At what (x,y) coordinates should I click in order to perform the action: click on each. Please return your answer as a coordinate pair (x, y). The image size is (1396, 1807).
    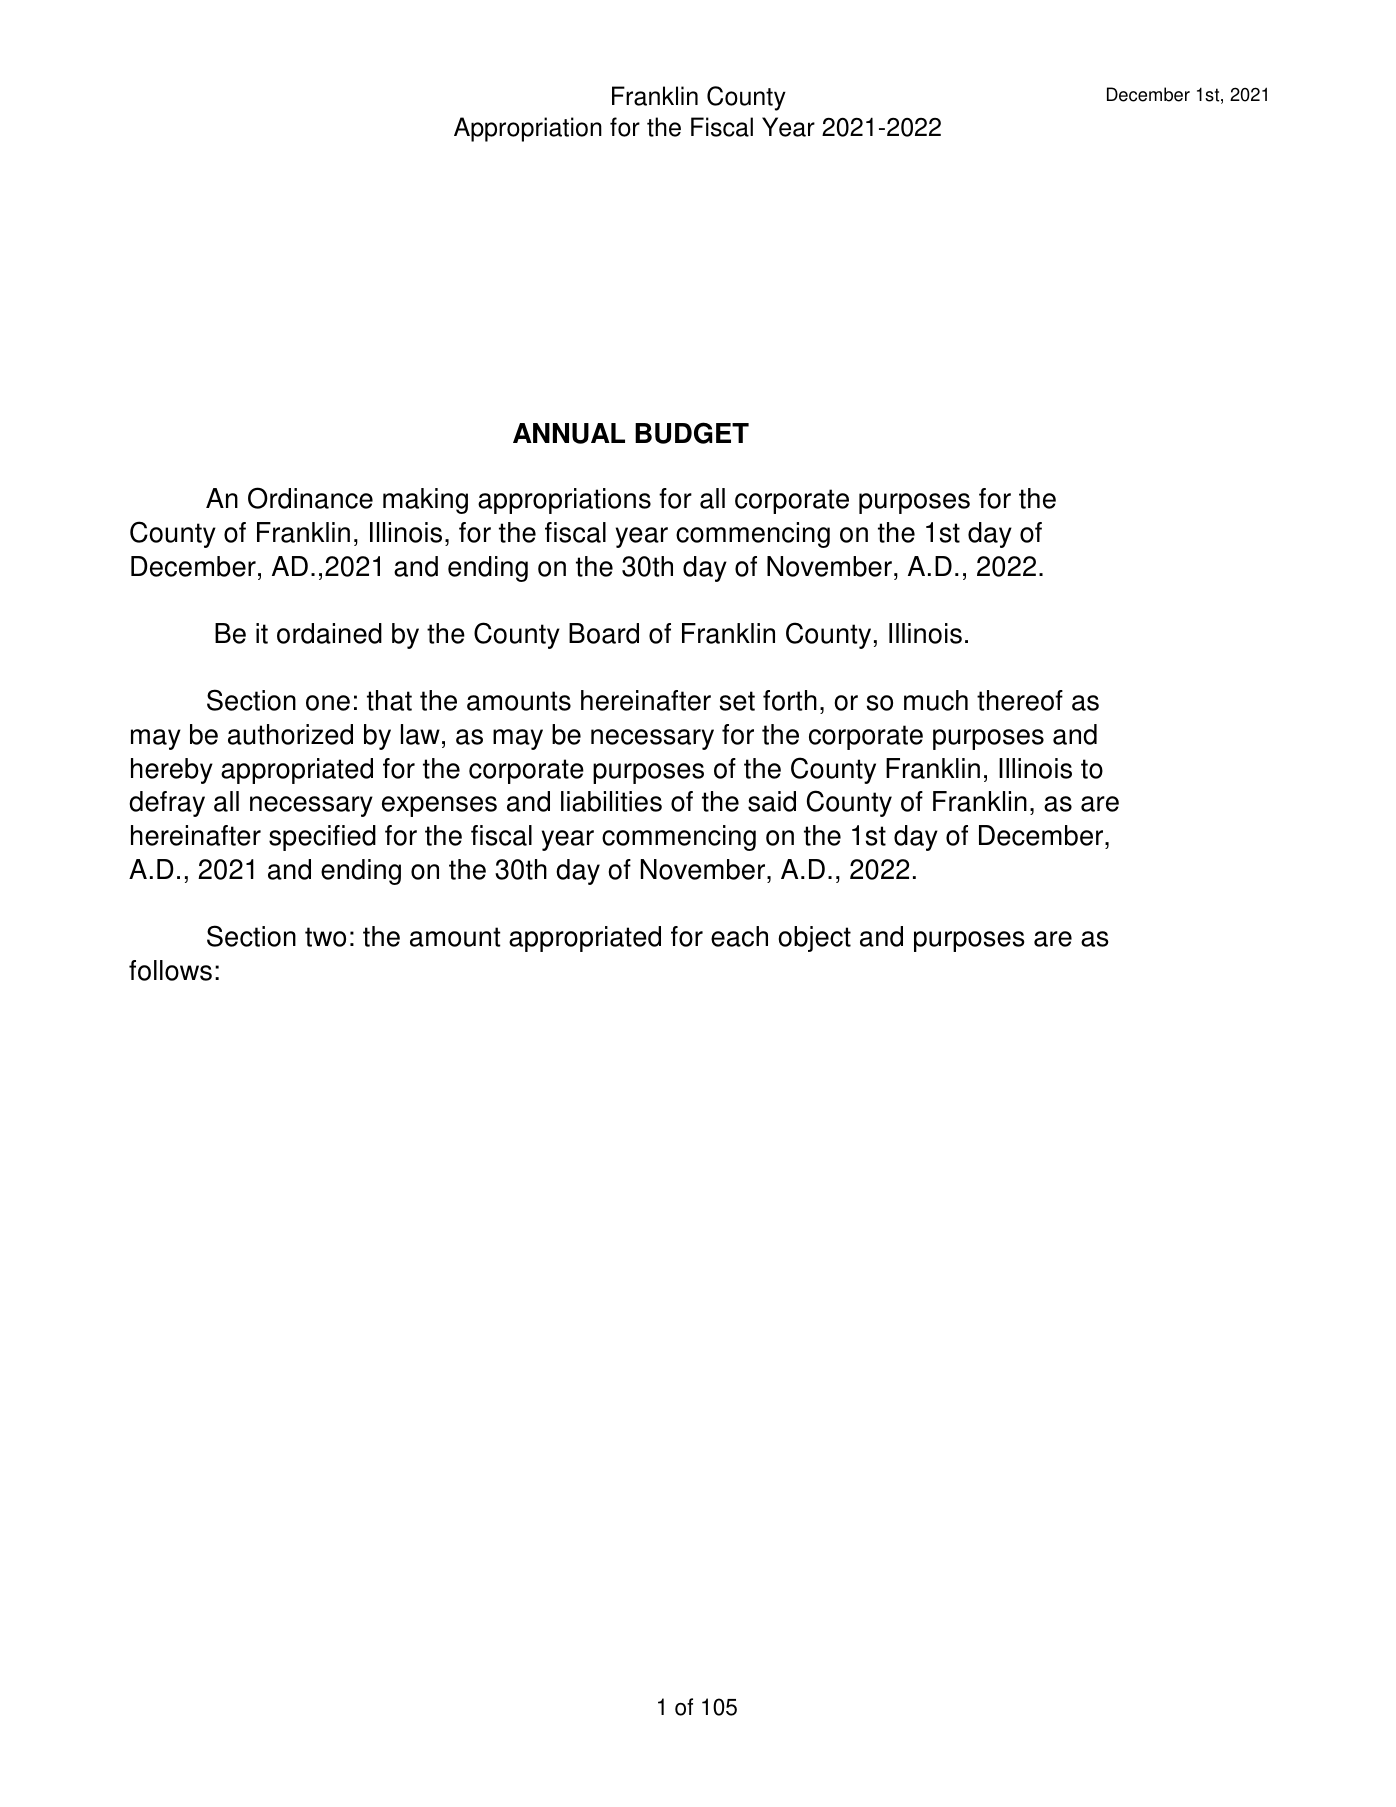
    Looking at the image, I should click on (739, 936).
